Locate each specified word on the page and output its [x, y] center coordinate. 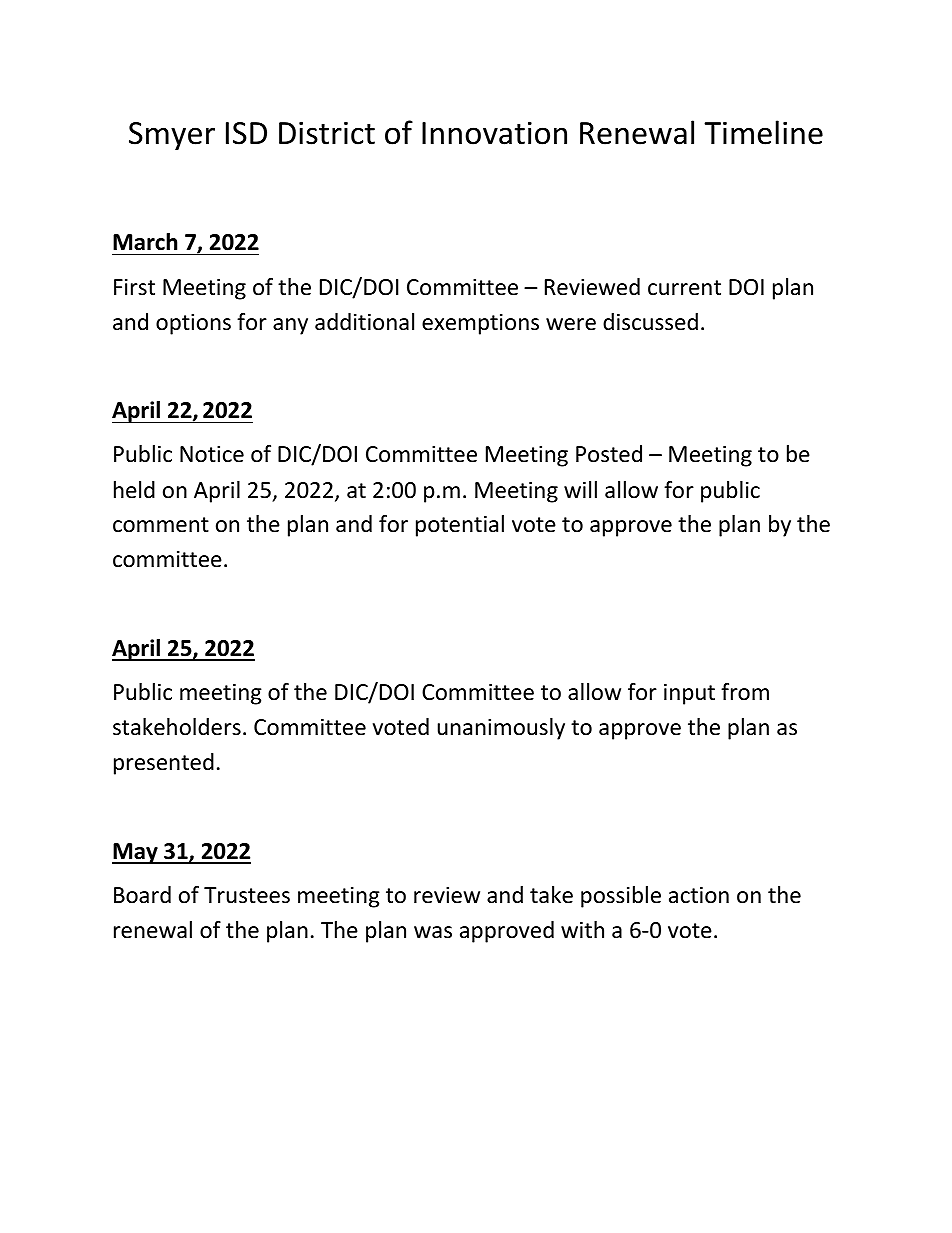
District [327, 133]
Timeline [763, 132]
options [193, 324]
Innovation [494, 133]
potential [460, 526]
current [684, 288]
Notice [212, 454]
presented [164, 764]
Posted [609, 454]
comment [161, 525]
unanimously [501, 729]
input [689, 694]
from [745, 692]
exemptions [480, 324]
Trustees [247, 895]
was [433, 932]
